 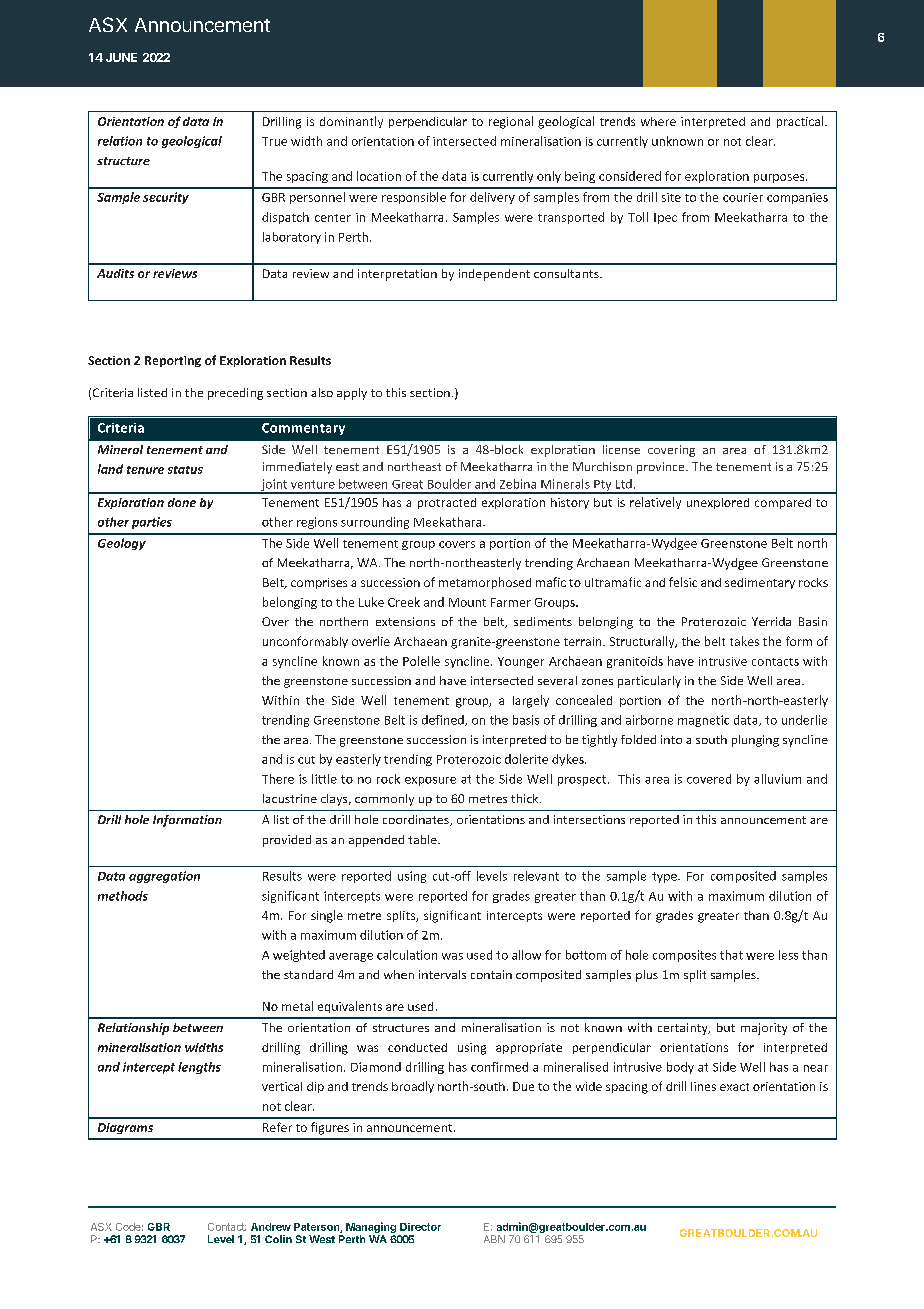 I want to click on regional, so click(x=511, y=122).
